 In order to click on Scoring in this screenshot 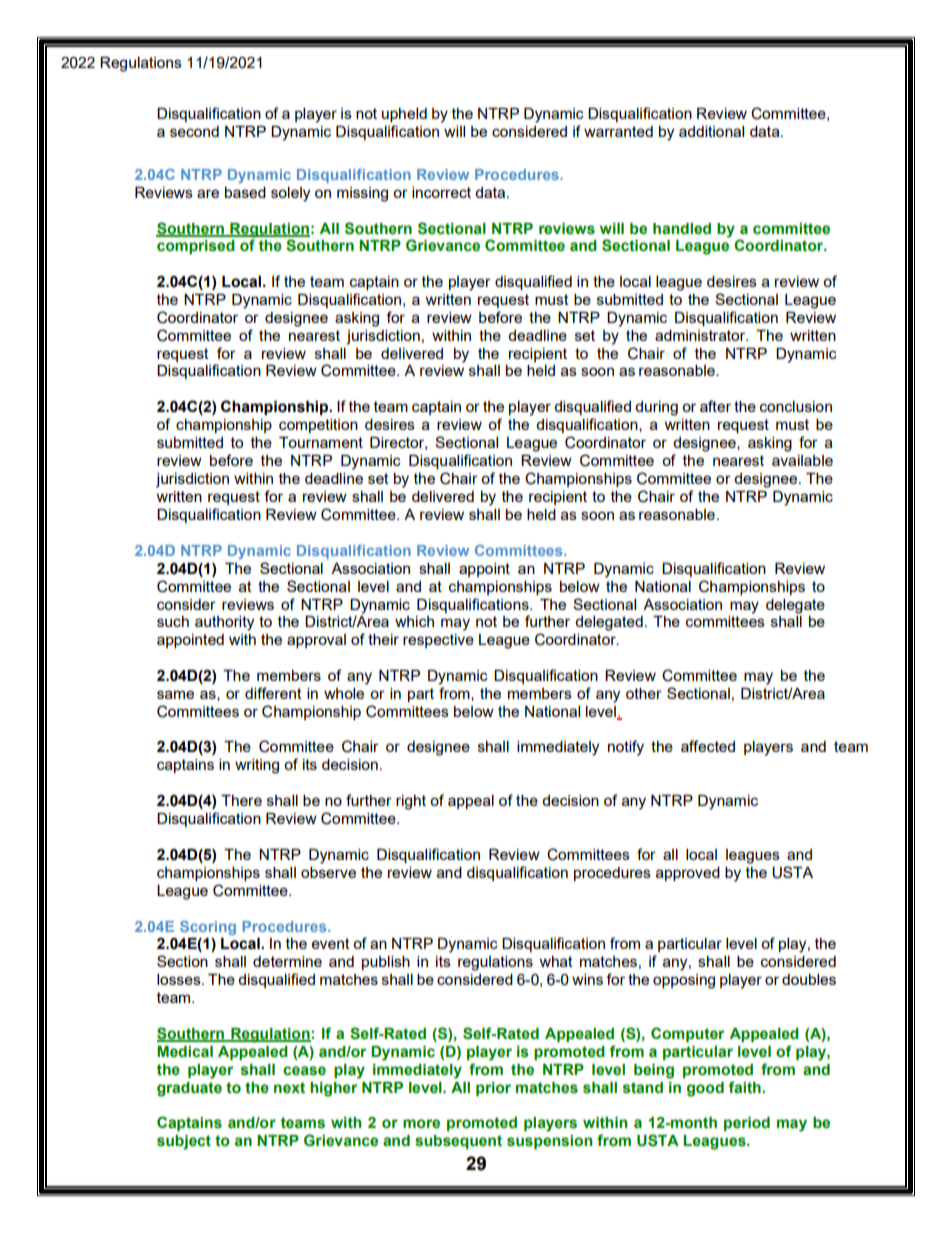, I will do `click(208, 928)`.
